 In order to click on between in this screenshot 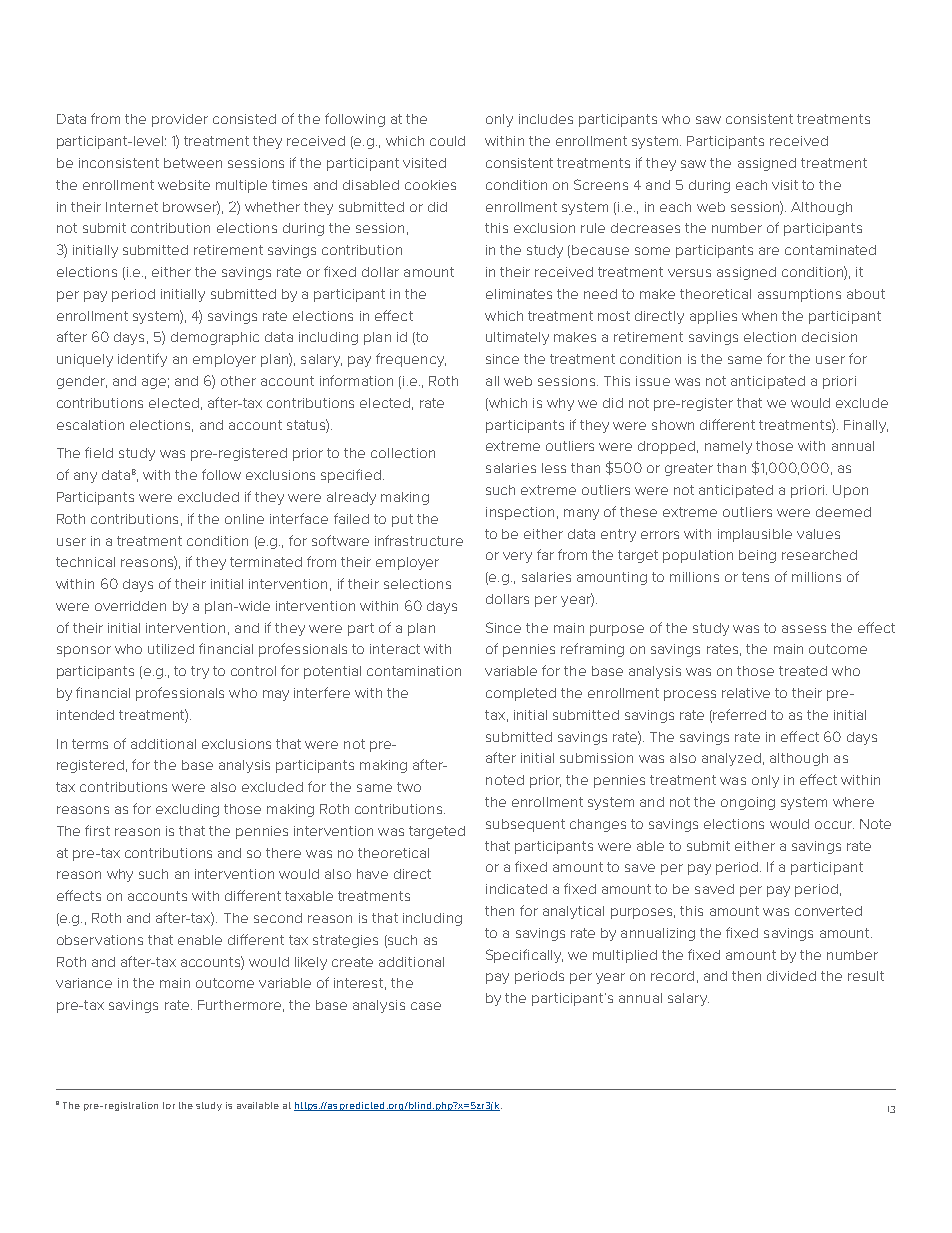, I will do `click(193, 163)`.
